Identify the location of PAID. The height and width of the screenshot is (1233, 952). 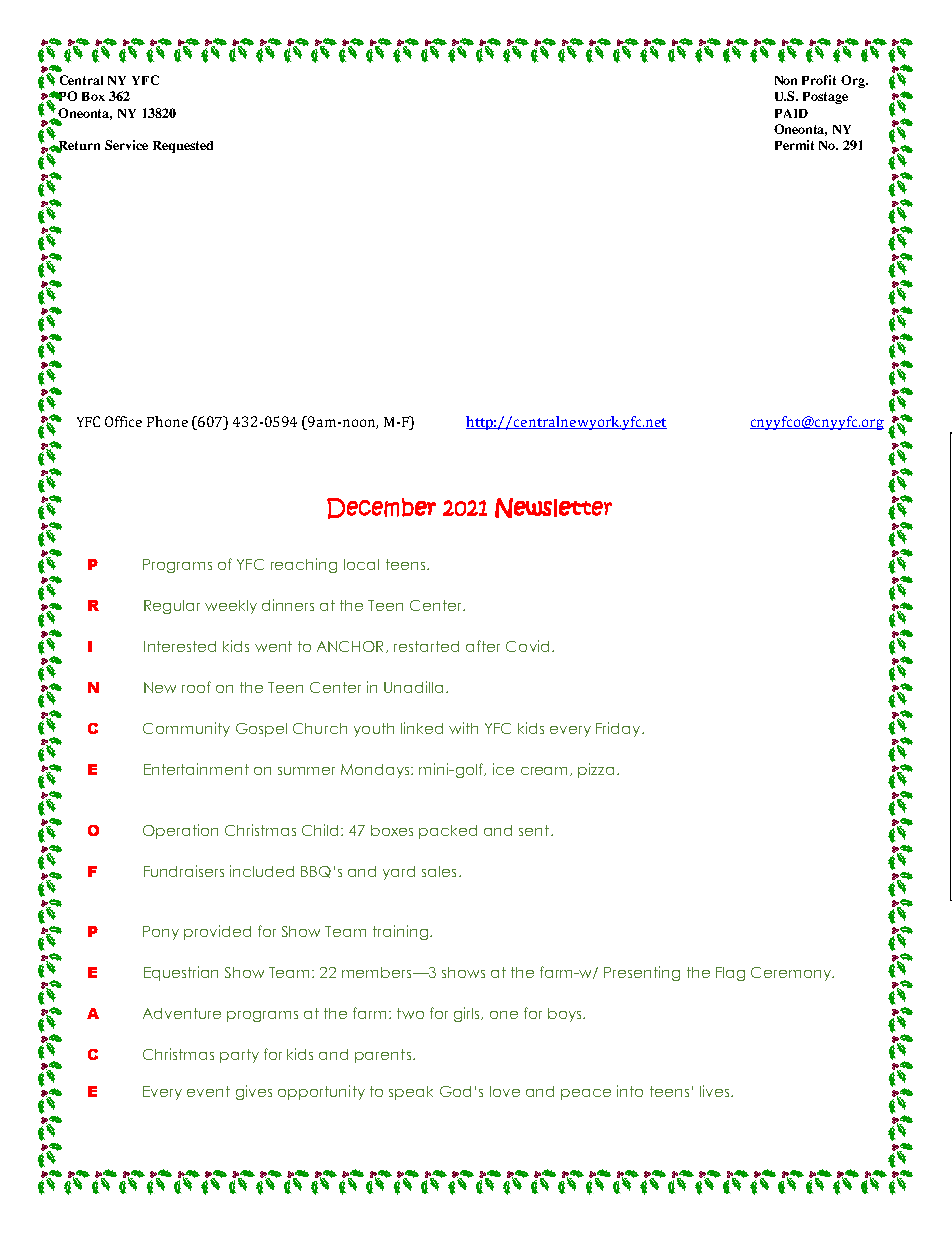
(791, 113).
